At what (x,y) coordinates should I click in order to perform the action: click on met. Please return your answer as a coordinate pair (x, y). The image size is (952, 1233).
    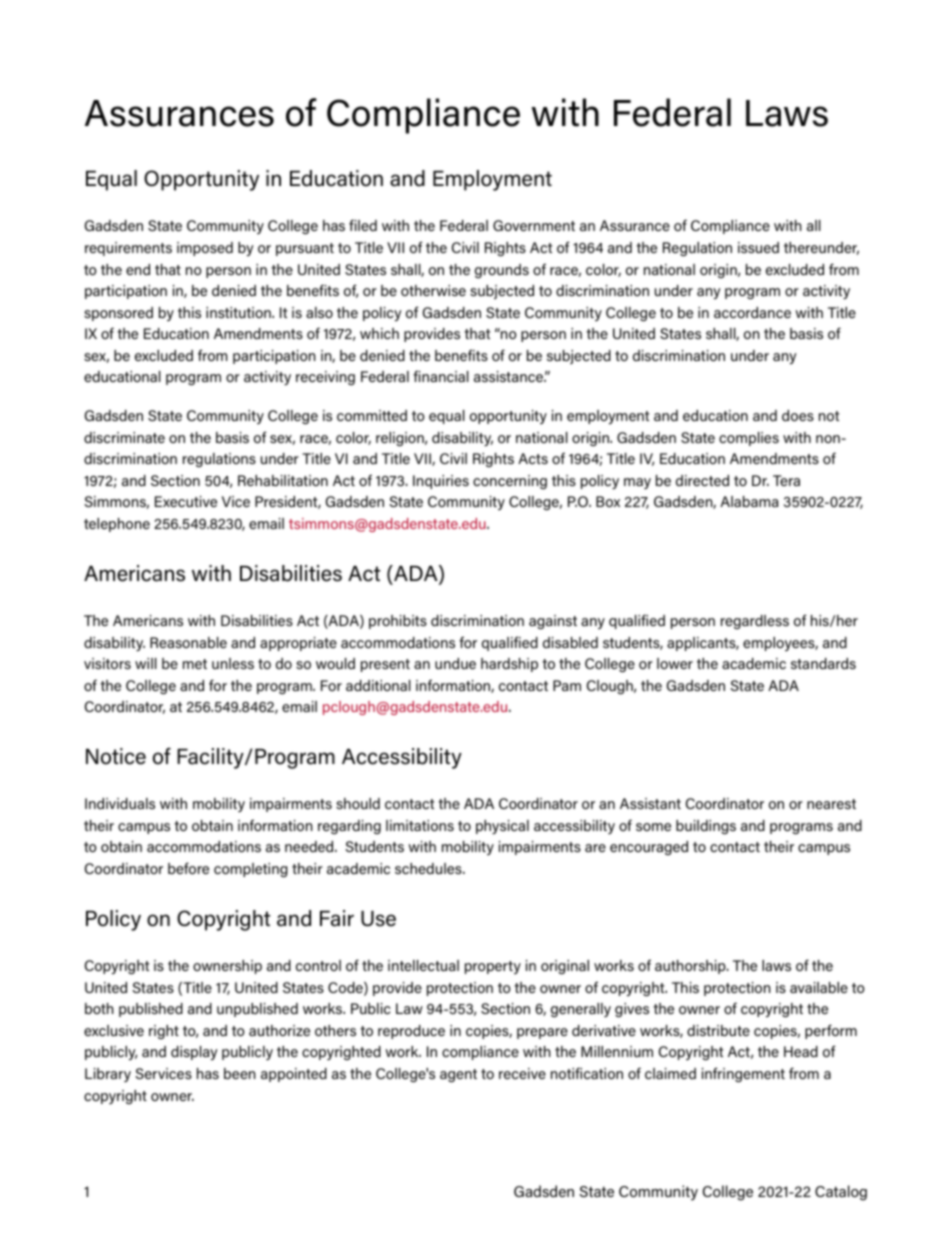
    Looking at the image, I should click on (195, 664).
